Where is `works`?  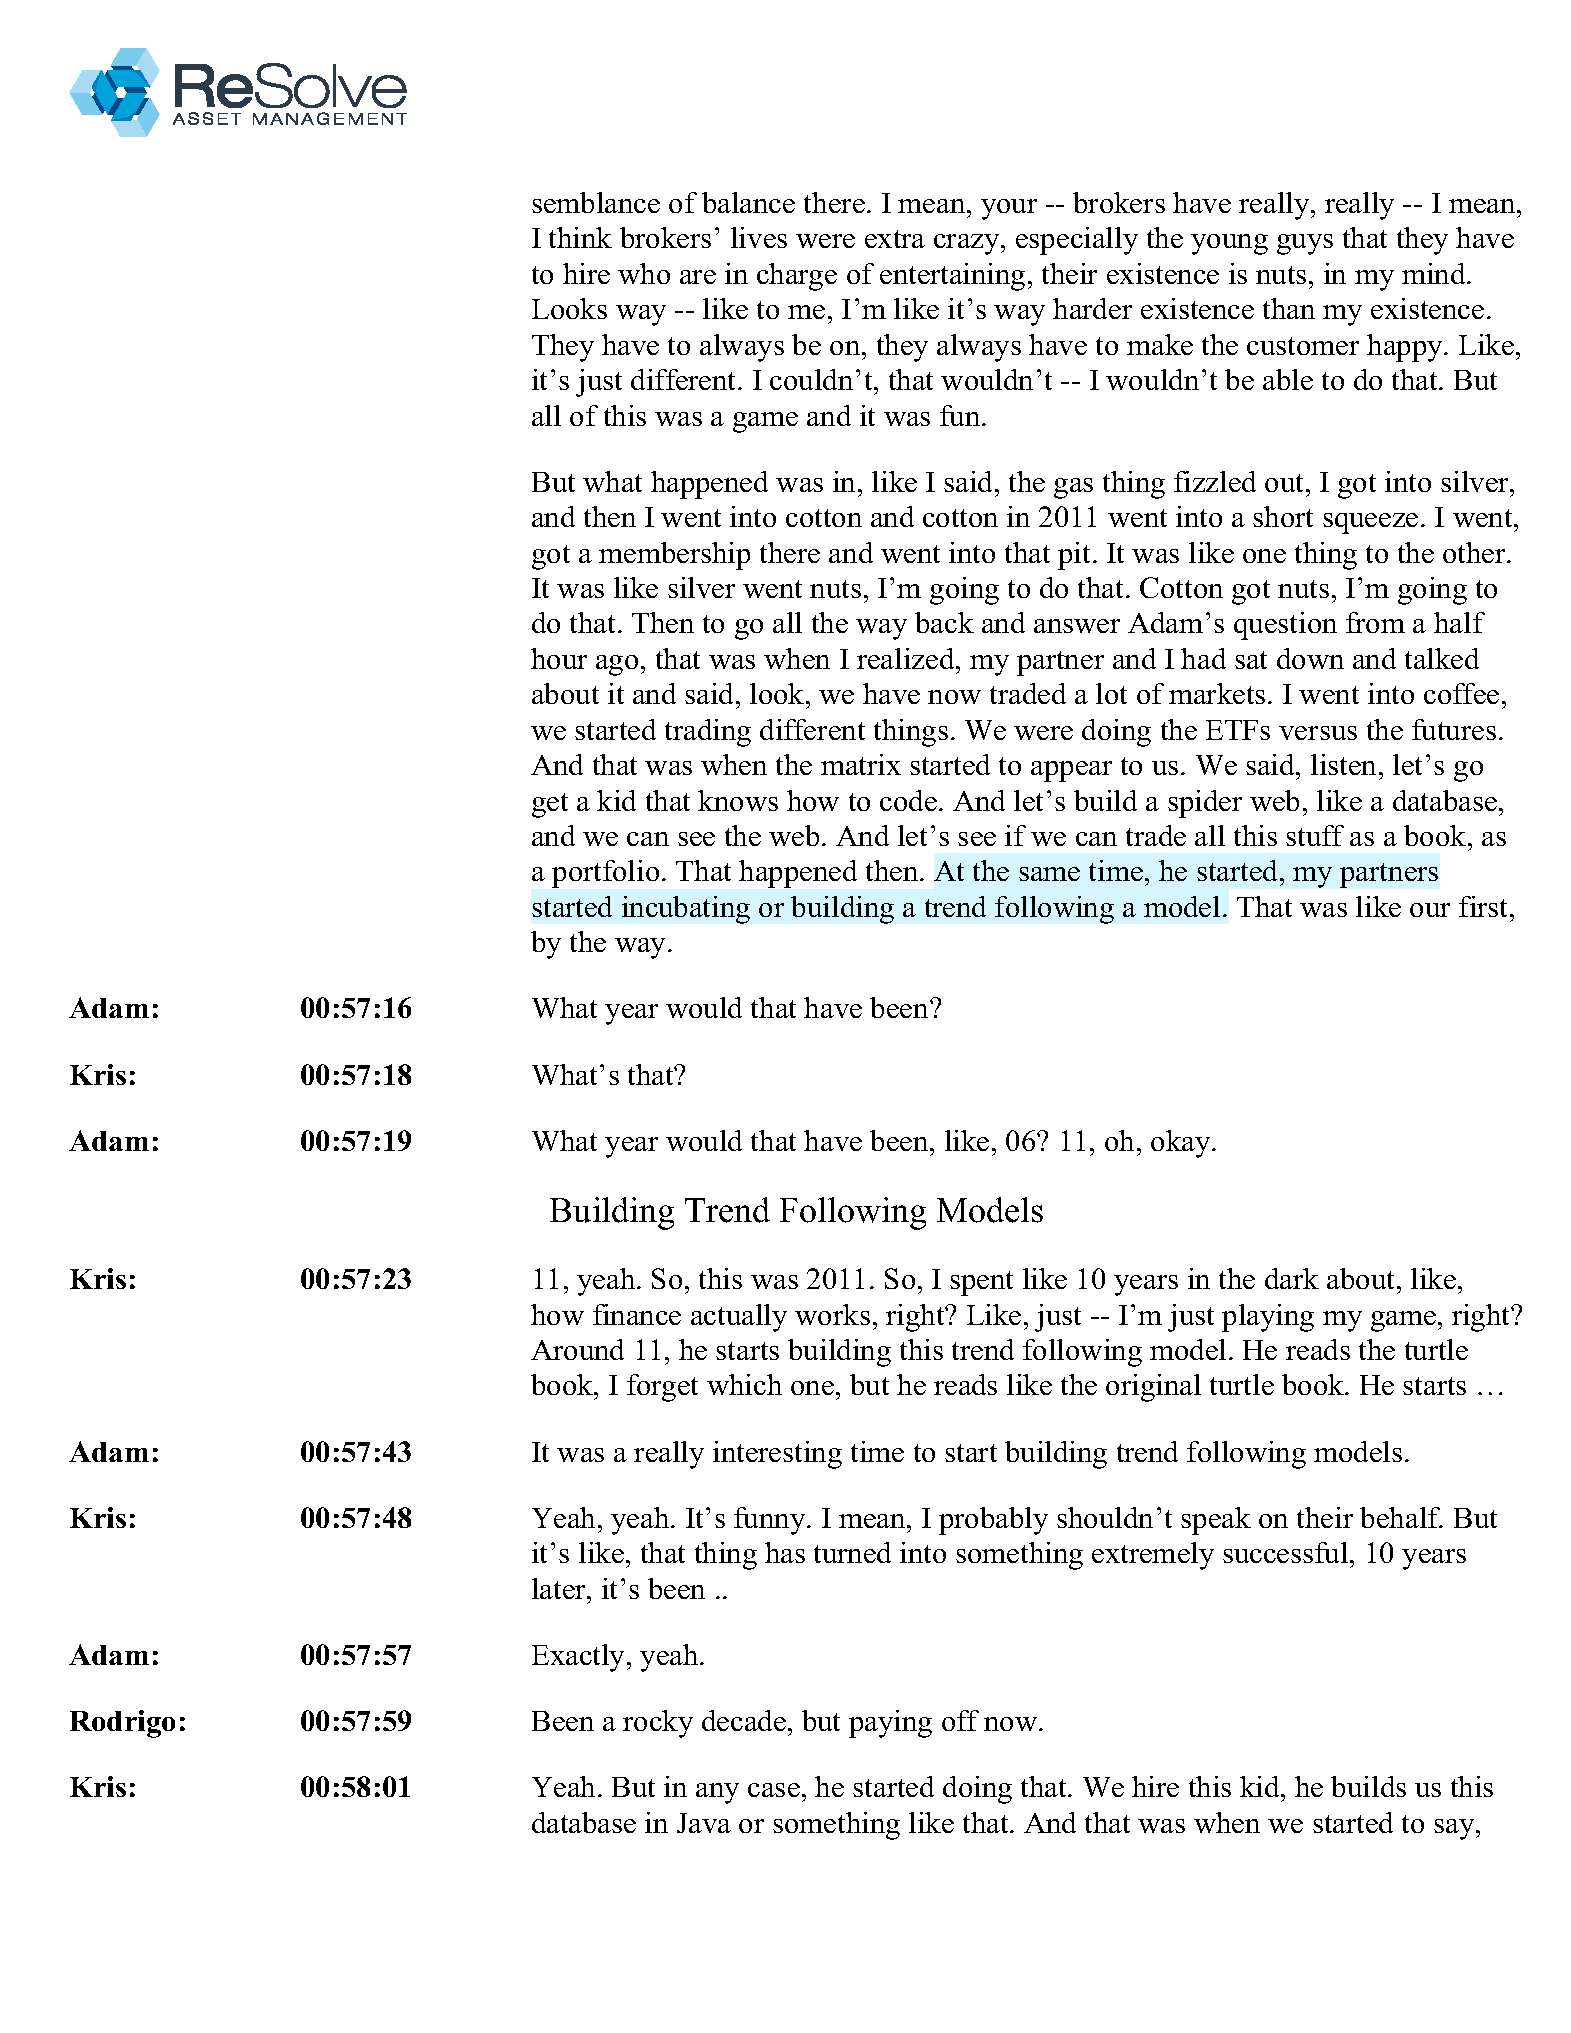
works is located at coordinates (832, 1314).
